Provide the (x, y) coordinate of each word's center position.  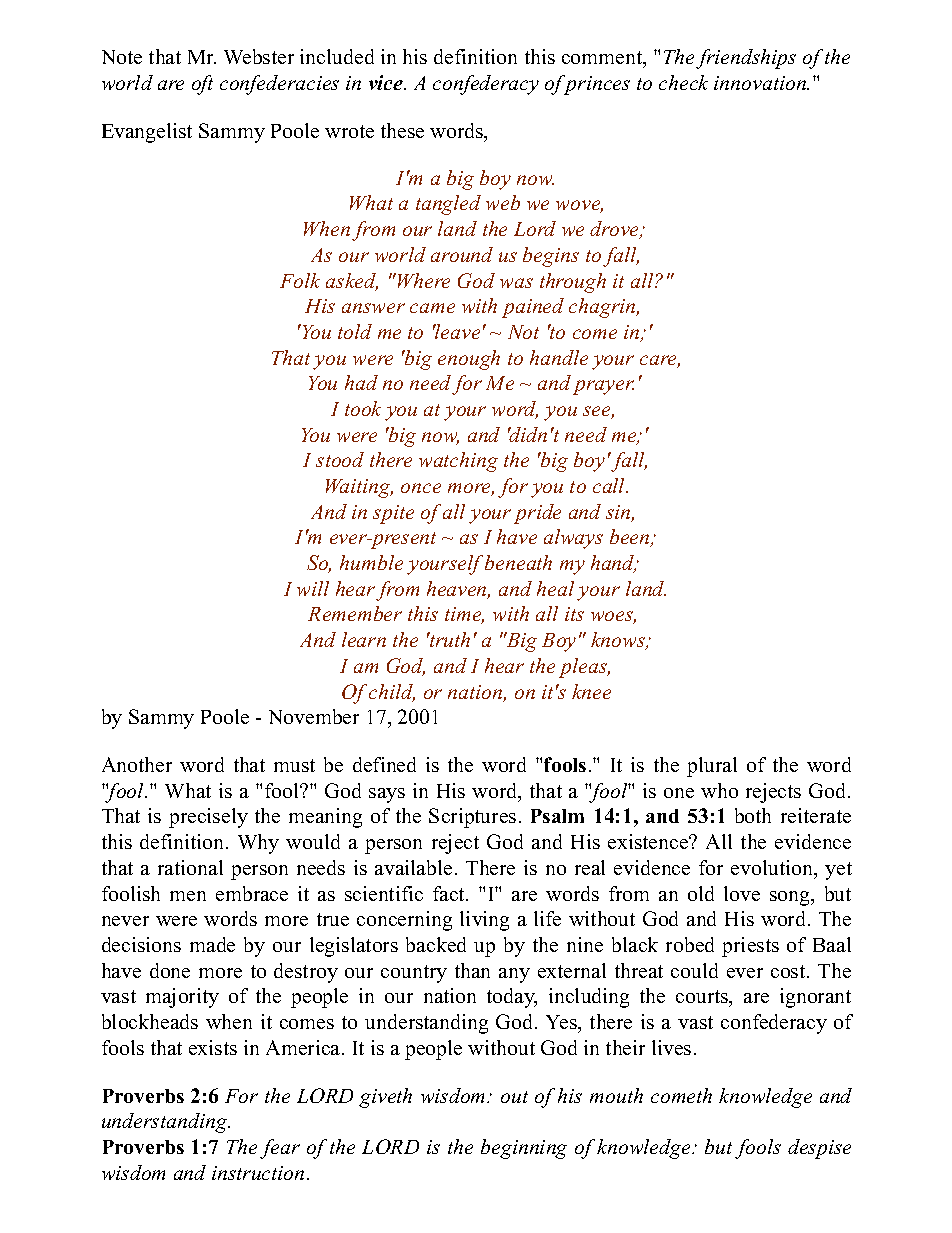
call (610, 485)
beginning (524, 1149)
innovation (761, 83)
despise (819, 1149)
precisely (208, 818)
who (719, 790)
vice (387, 82)
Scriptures (472, 818)
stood (340, 459)
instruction (258, 1173)
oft (202, 85)
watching (458, 462)
